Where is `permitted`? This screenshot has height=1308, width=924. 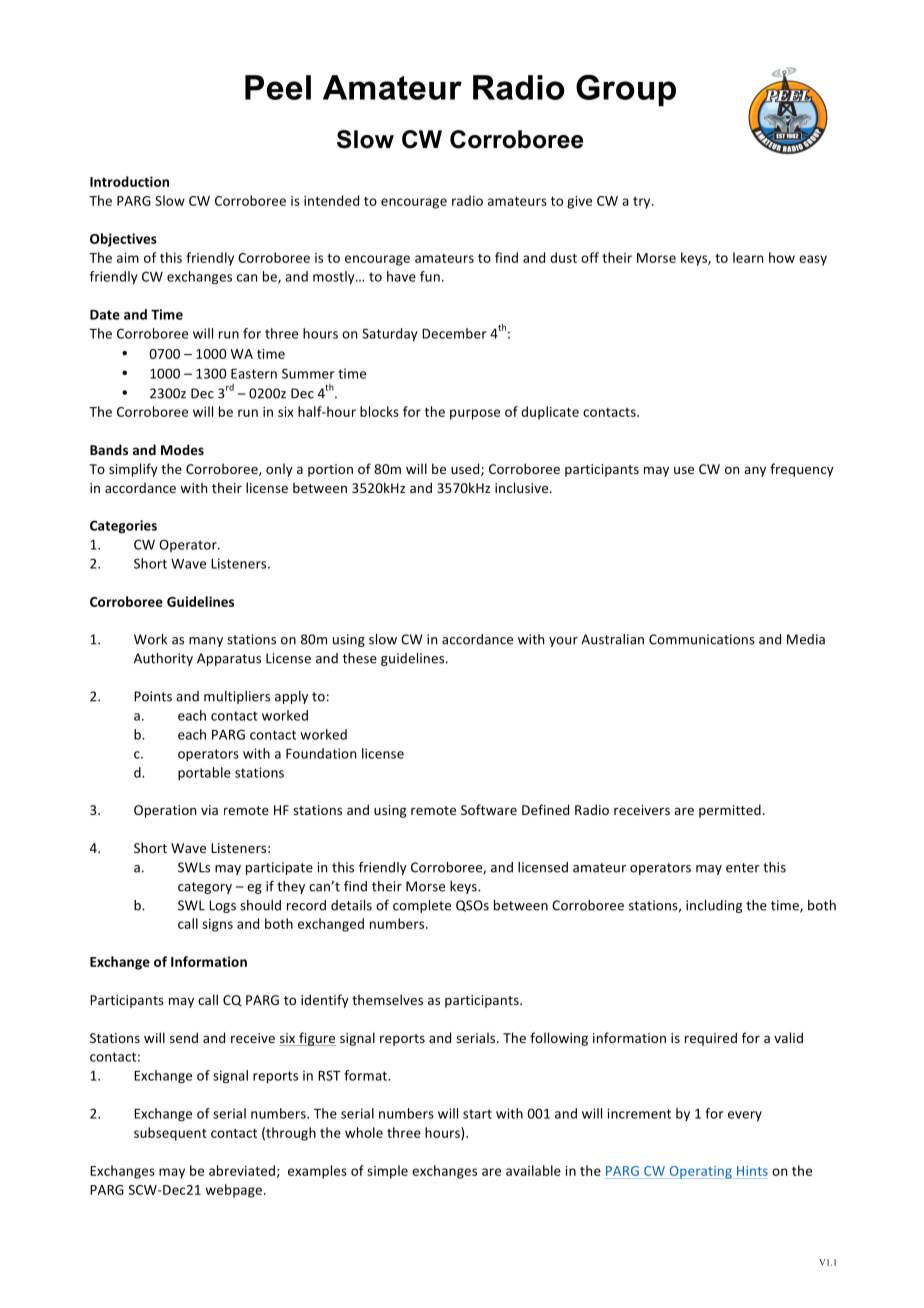 permitted is located at coordinates (730, 811).
